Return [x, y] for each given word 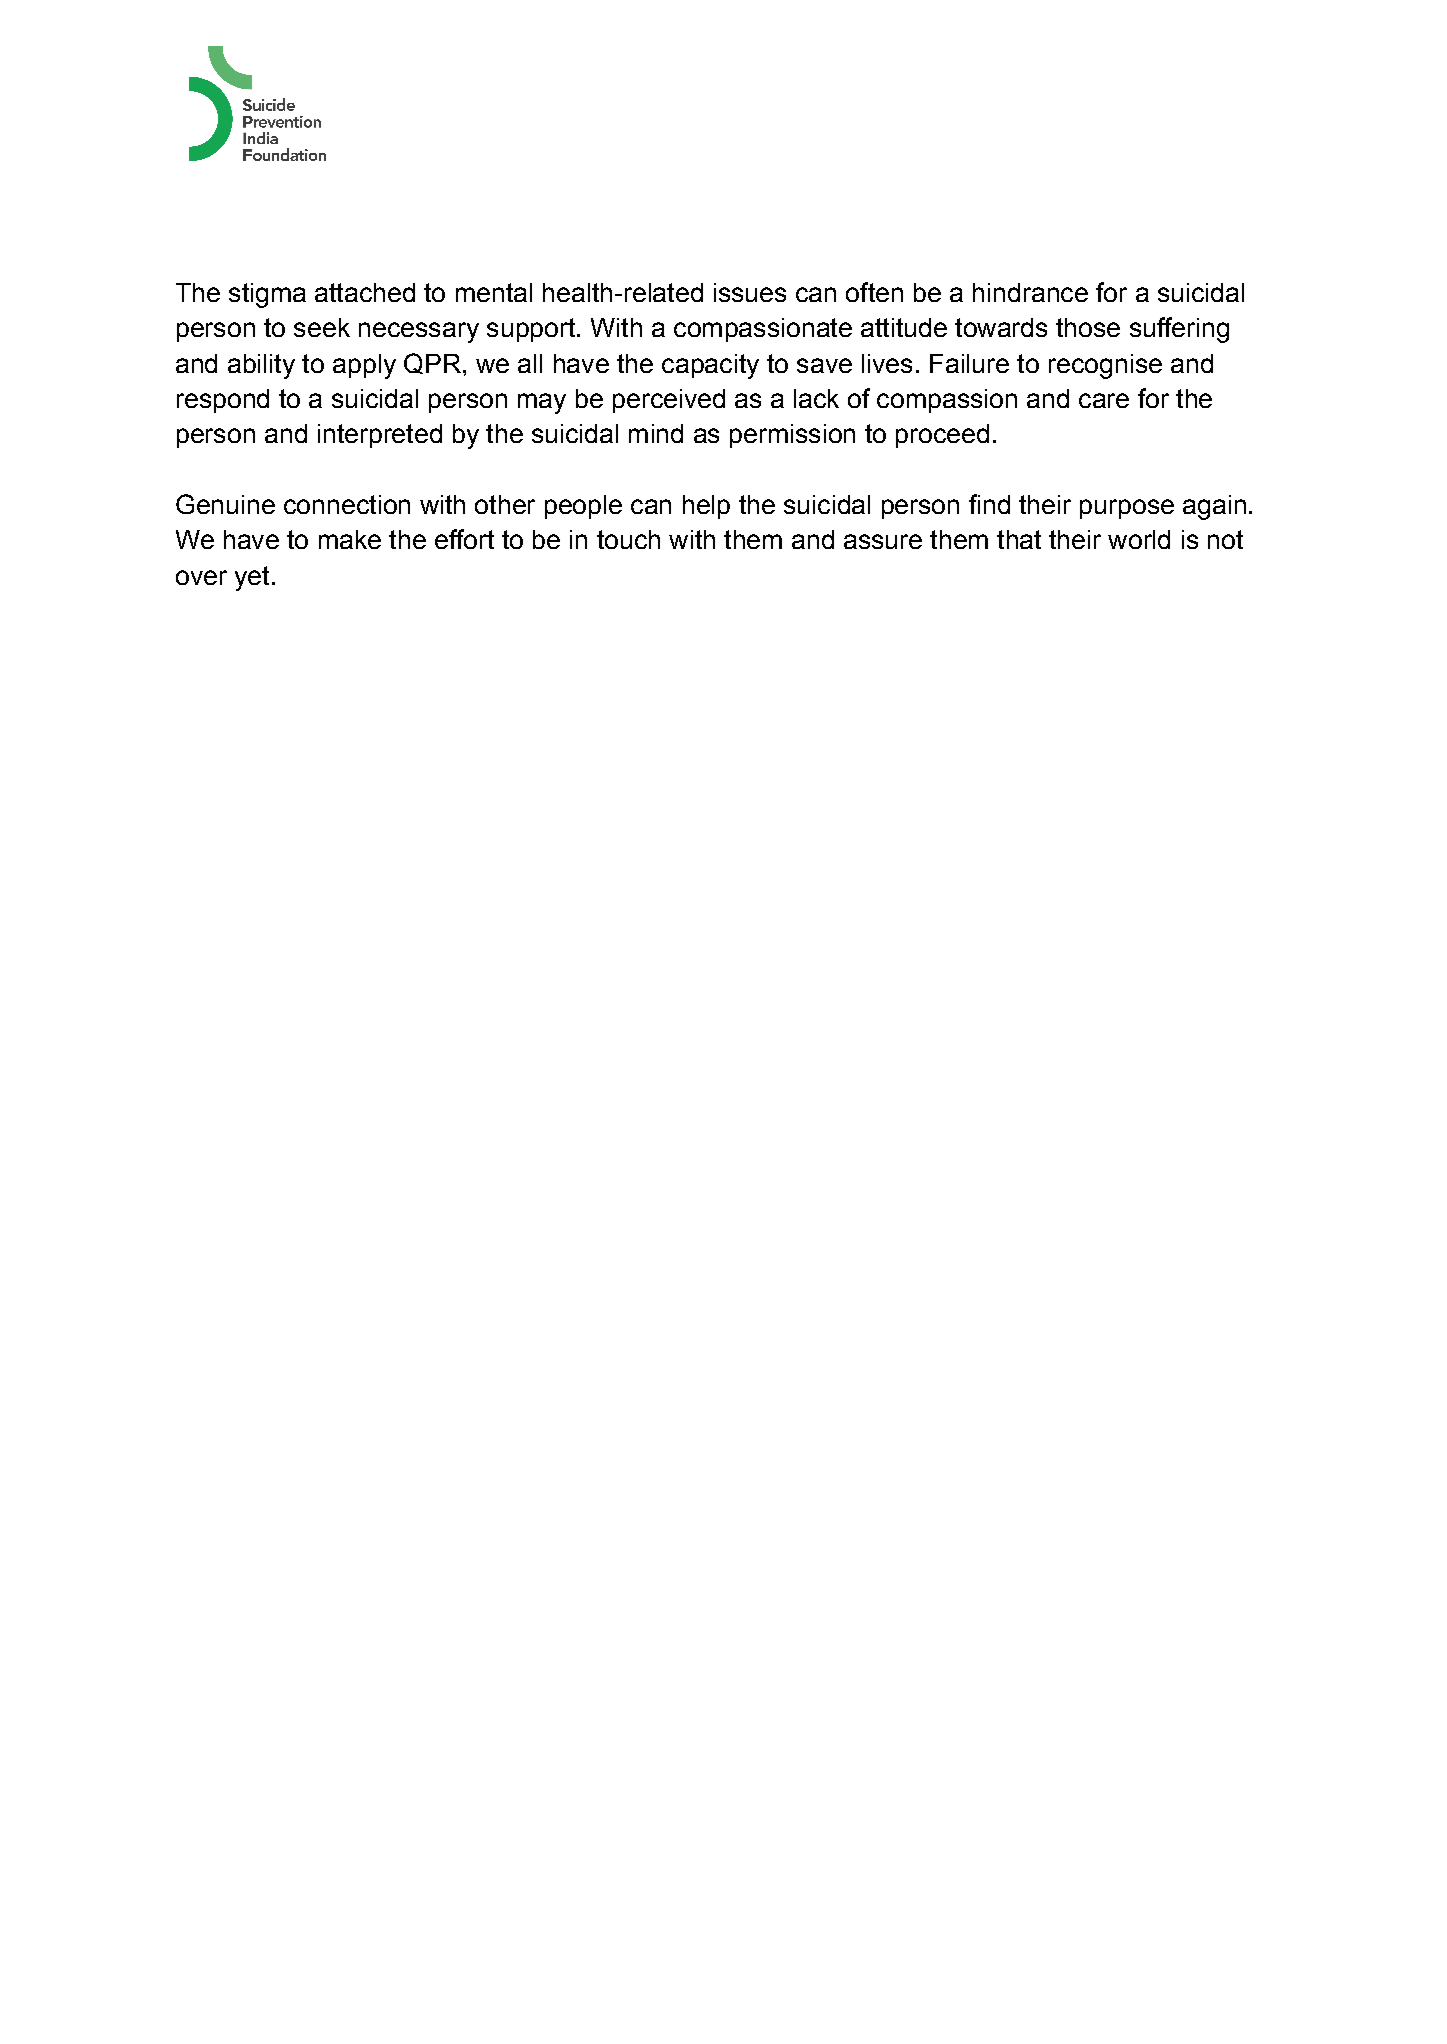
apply [364, 366]
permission [792, 436]
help [706, 507]
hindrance [1030, 292]
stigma [267, 295]
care [1104, 400]
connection [347, 504]
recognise [1105, 366]
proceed [942, 436]
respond [223, 401]
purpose [1127, 509]
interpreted [380, 436]
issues [750, 292]
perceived [669, 401]
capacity [710, 366]
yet [252, 578]
